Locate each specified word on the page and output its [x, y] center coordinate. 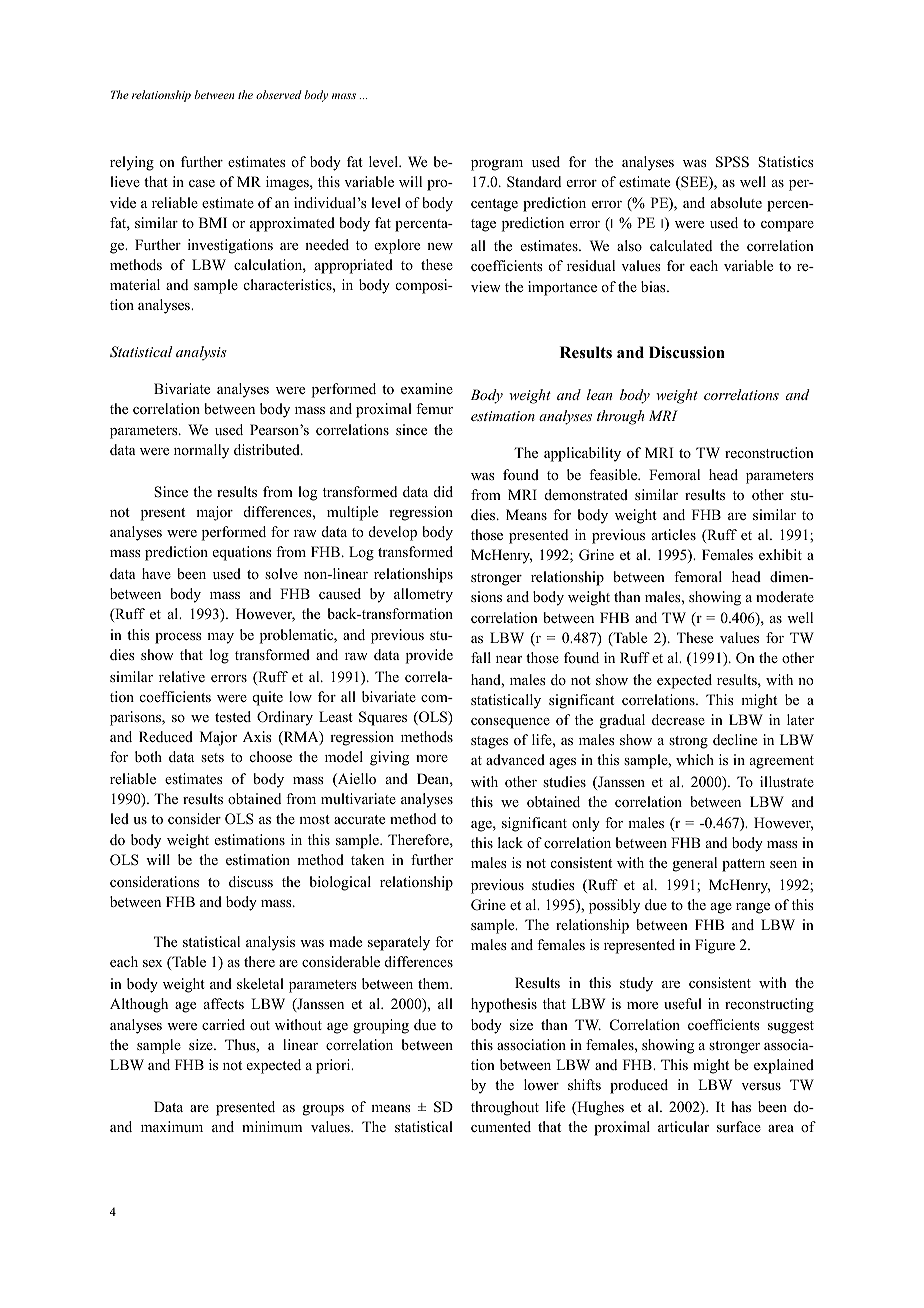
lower [541, 1084]
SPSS [732, 162]
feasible [614, 474]
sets [212, 757]
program [497, 165]
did [443, 491]
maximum [172, 1126]
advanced [515, 759]
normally [201, 451]
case [202, 183]
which [695, 759]
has [741, 1106]
